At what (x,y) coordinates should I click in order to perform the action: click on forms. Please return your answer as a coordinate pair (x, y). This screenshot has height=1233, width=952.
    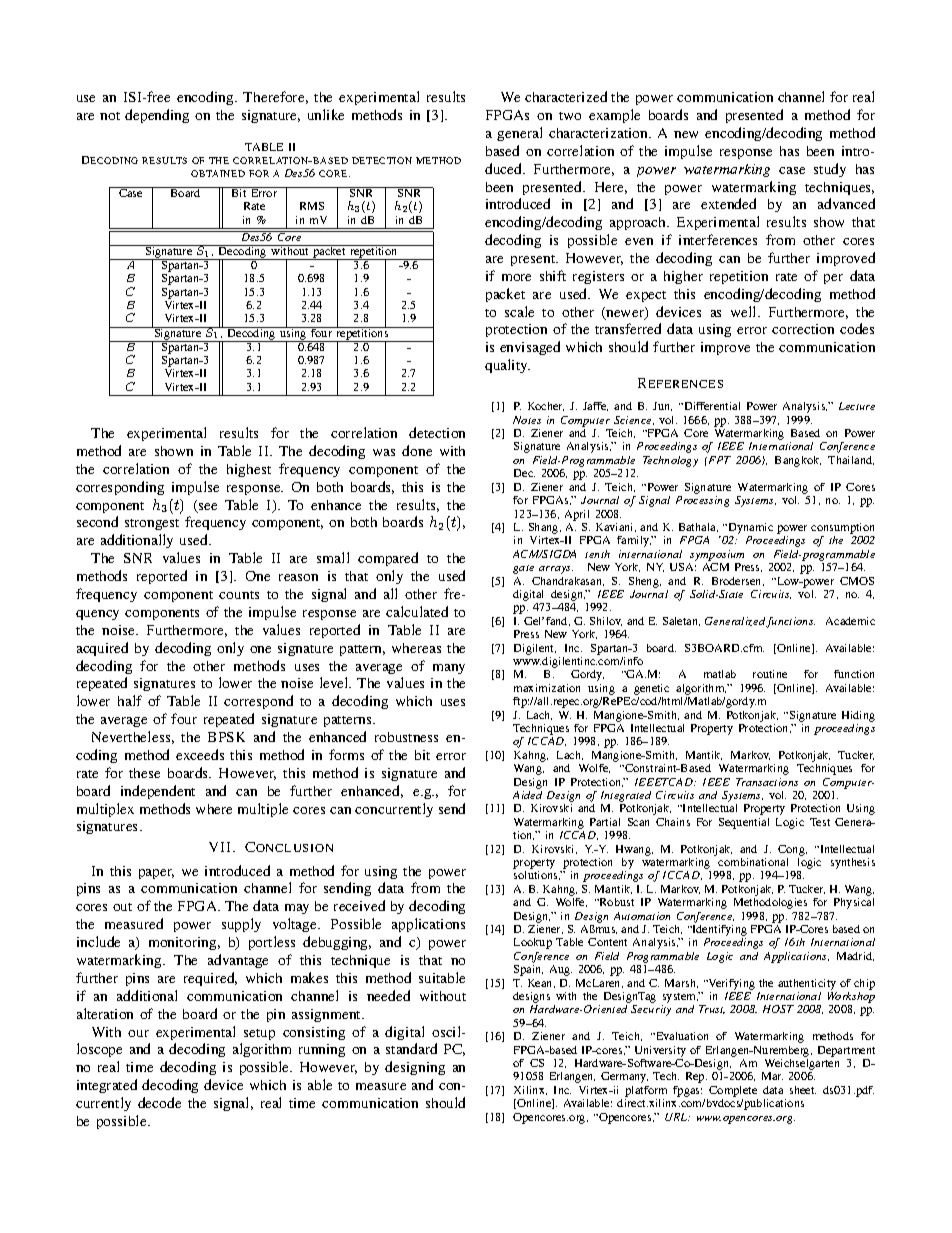
    Looking at the image, I should click on (346, 754).
